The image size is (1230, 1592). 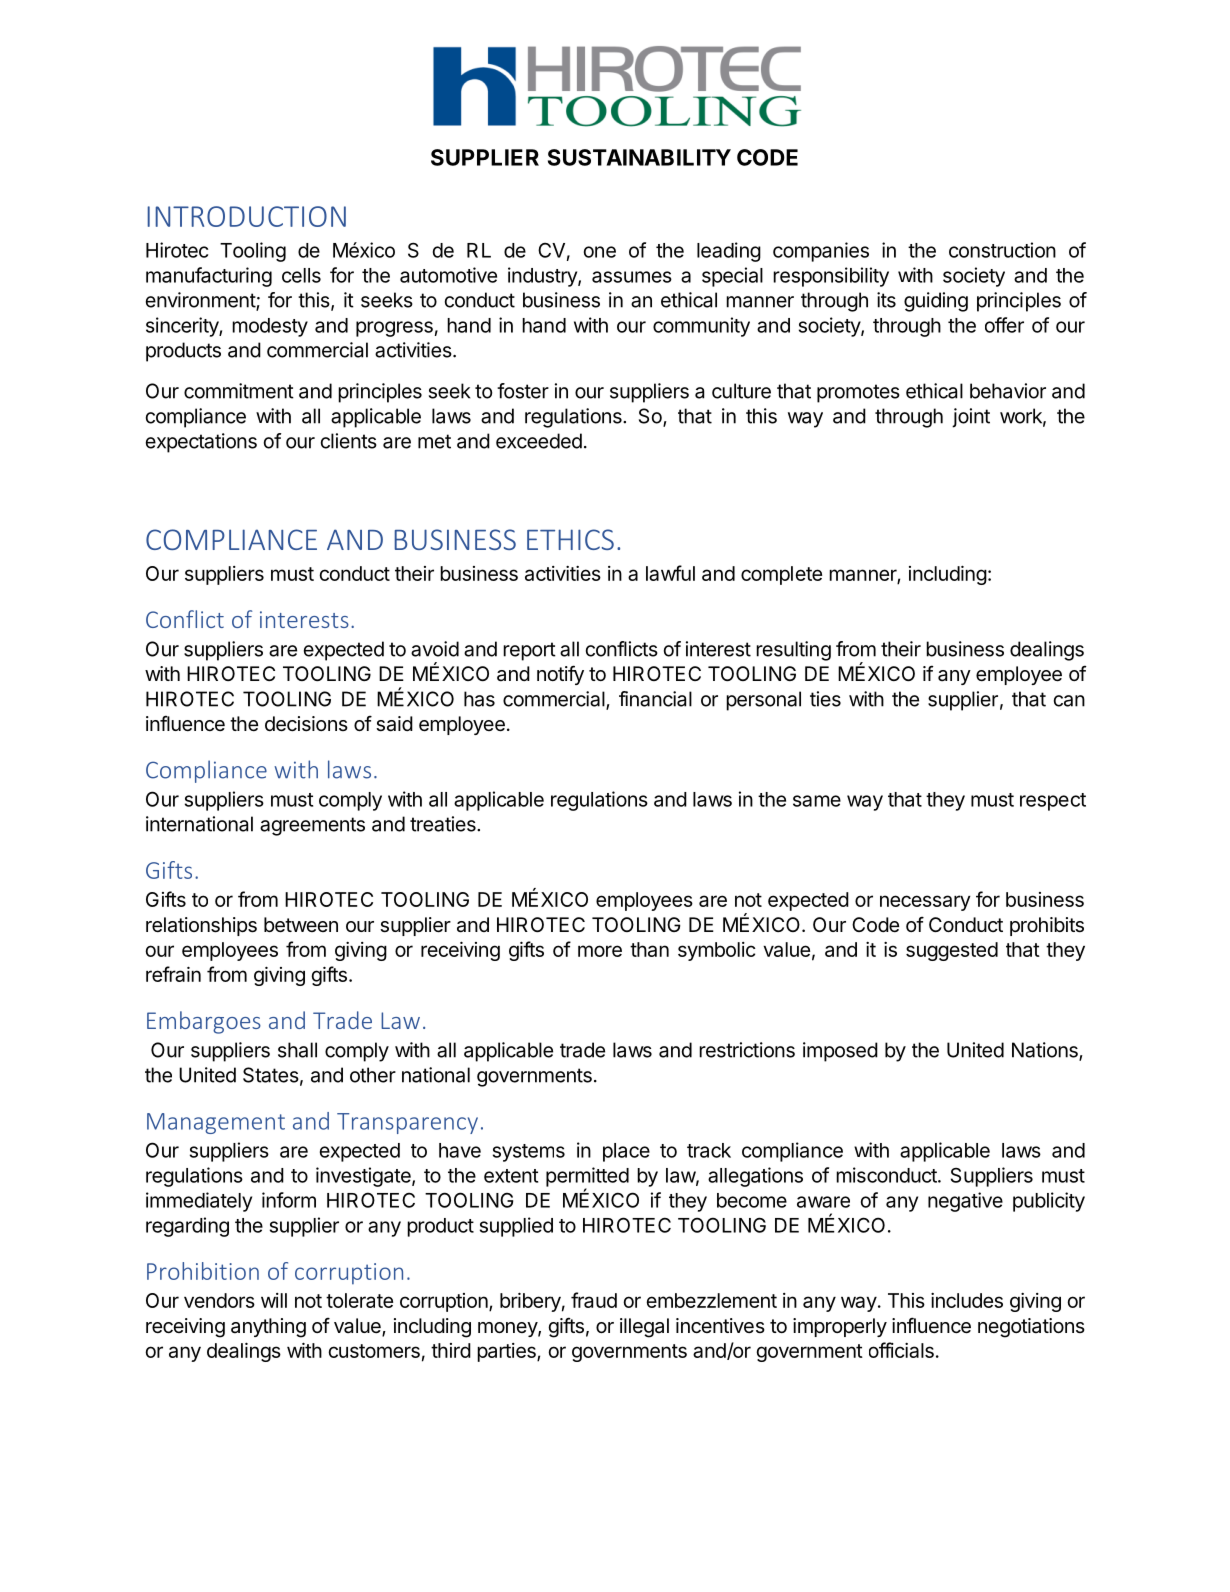 I want to click on necessary, so click(x=925, y=903).
